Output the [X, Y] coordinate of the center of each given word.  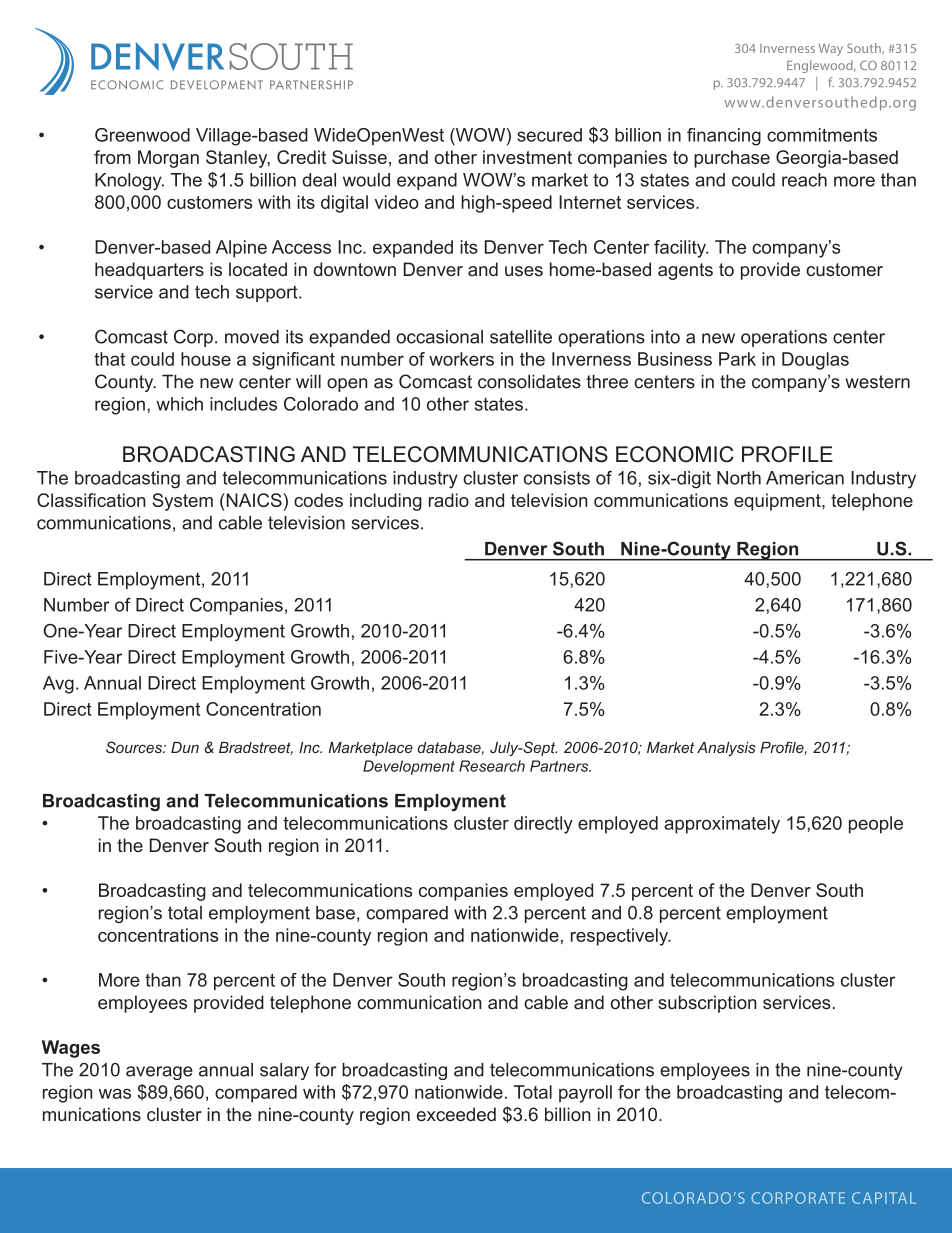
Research [492, 766]
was [115, 1093]
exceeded [456, 1114]
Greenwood [142, 135]
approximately [722, 825]
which [179, 404]
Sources [135, 747]
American [805, 478]
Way [831, 49]
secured [549, 135]
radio [449, 500]
